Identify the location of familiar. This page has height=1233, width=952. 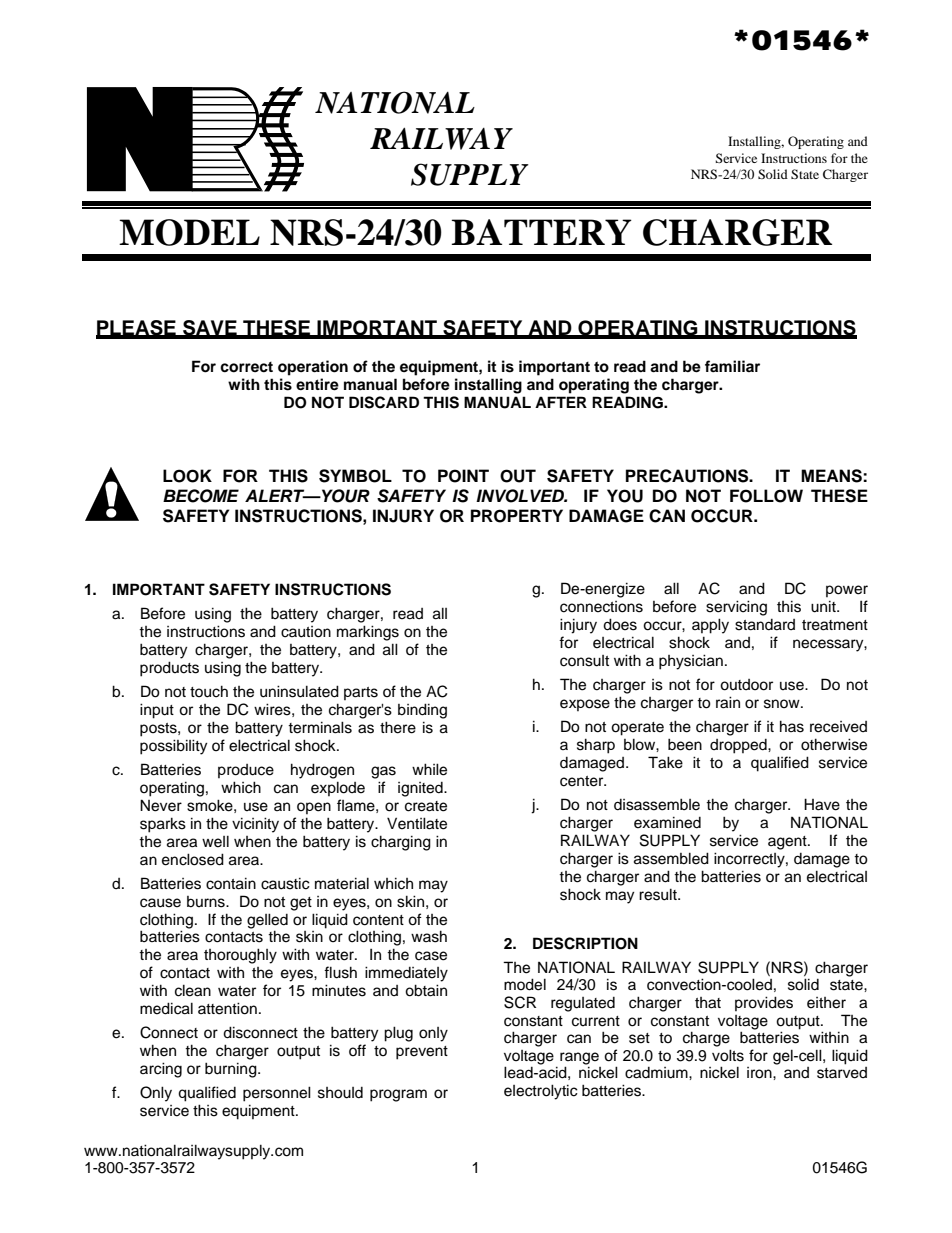
(732, 366).
